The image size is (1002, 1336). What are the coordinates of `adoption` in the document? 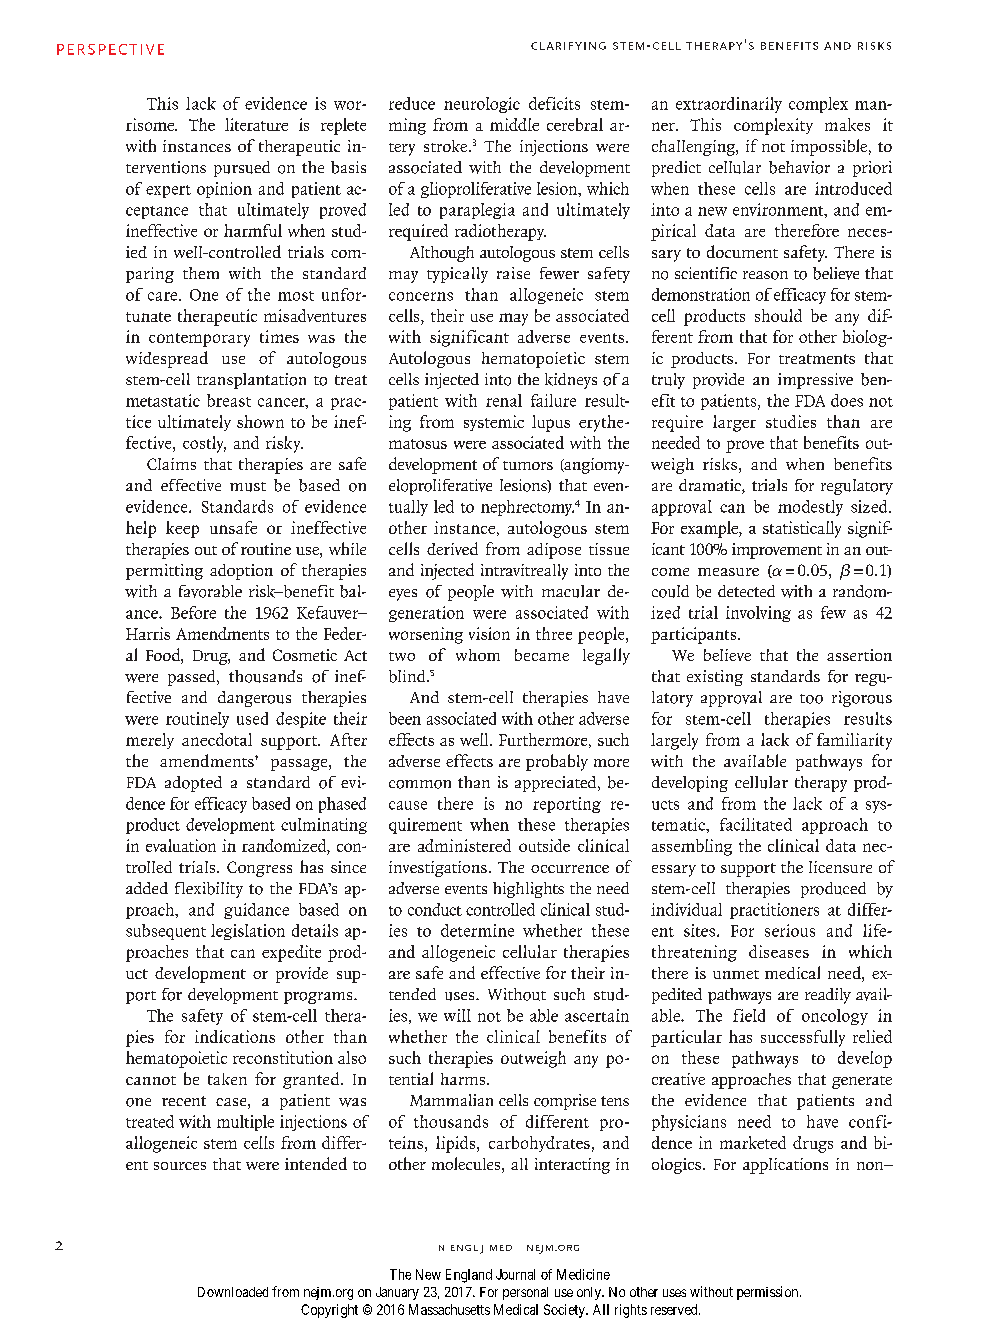 It's located at (241, 572).
